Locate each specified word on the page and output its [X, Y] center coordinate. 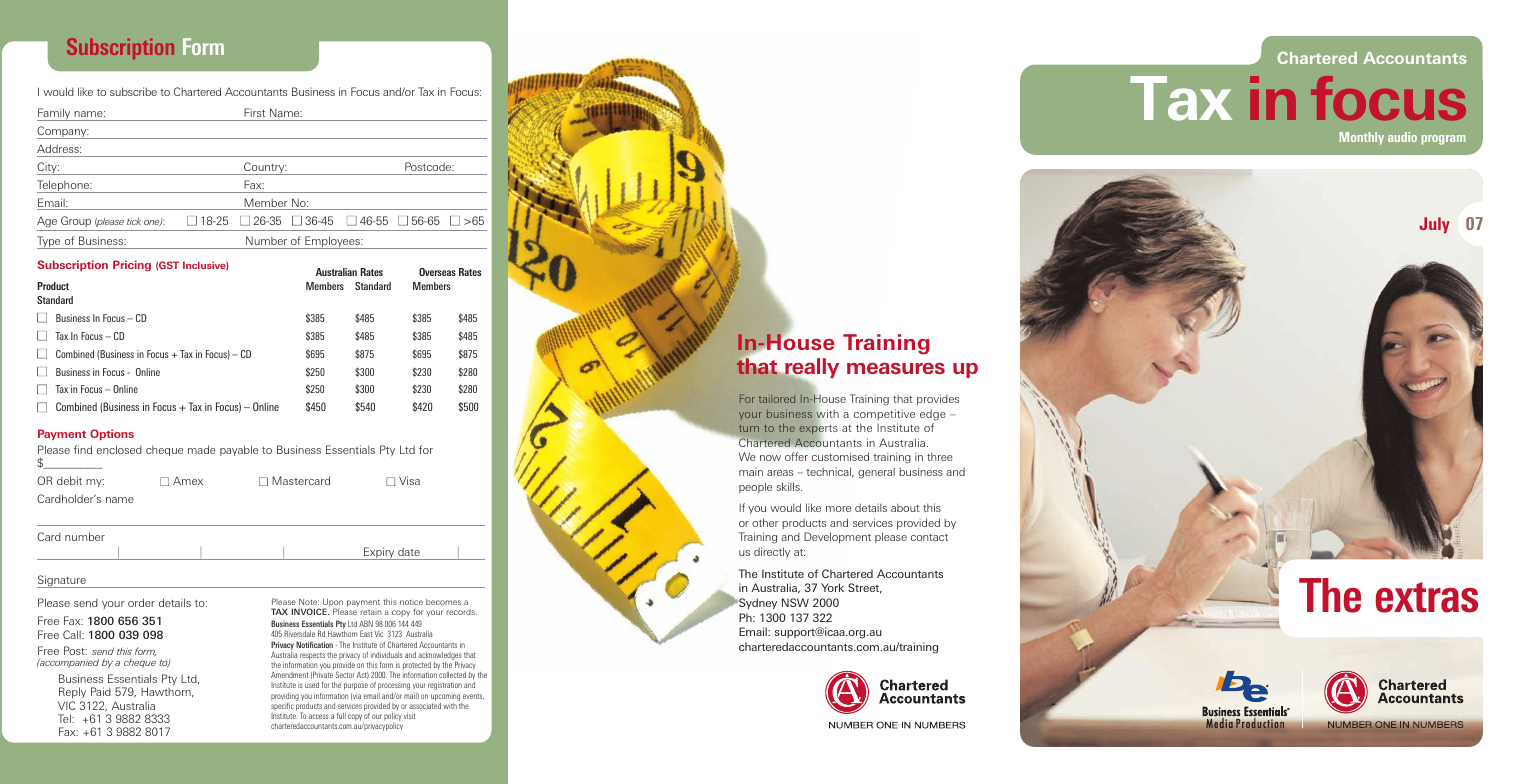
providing [285, 698]
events [473, 697]
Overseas [437, 272]
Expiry [379, 553]
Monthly [1361, 138]
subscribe [133, 91]
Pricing [132, 265]
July [1434, 225]
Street [865, 588]
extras [1426, 597]
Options [112, 434]
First [254, 112]
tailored [777, 399]
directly [772, 552]
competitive [884, 414]
